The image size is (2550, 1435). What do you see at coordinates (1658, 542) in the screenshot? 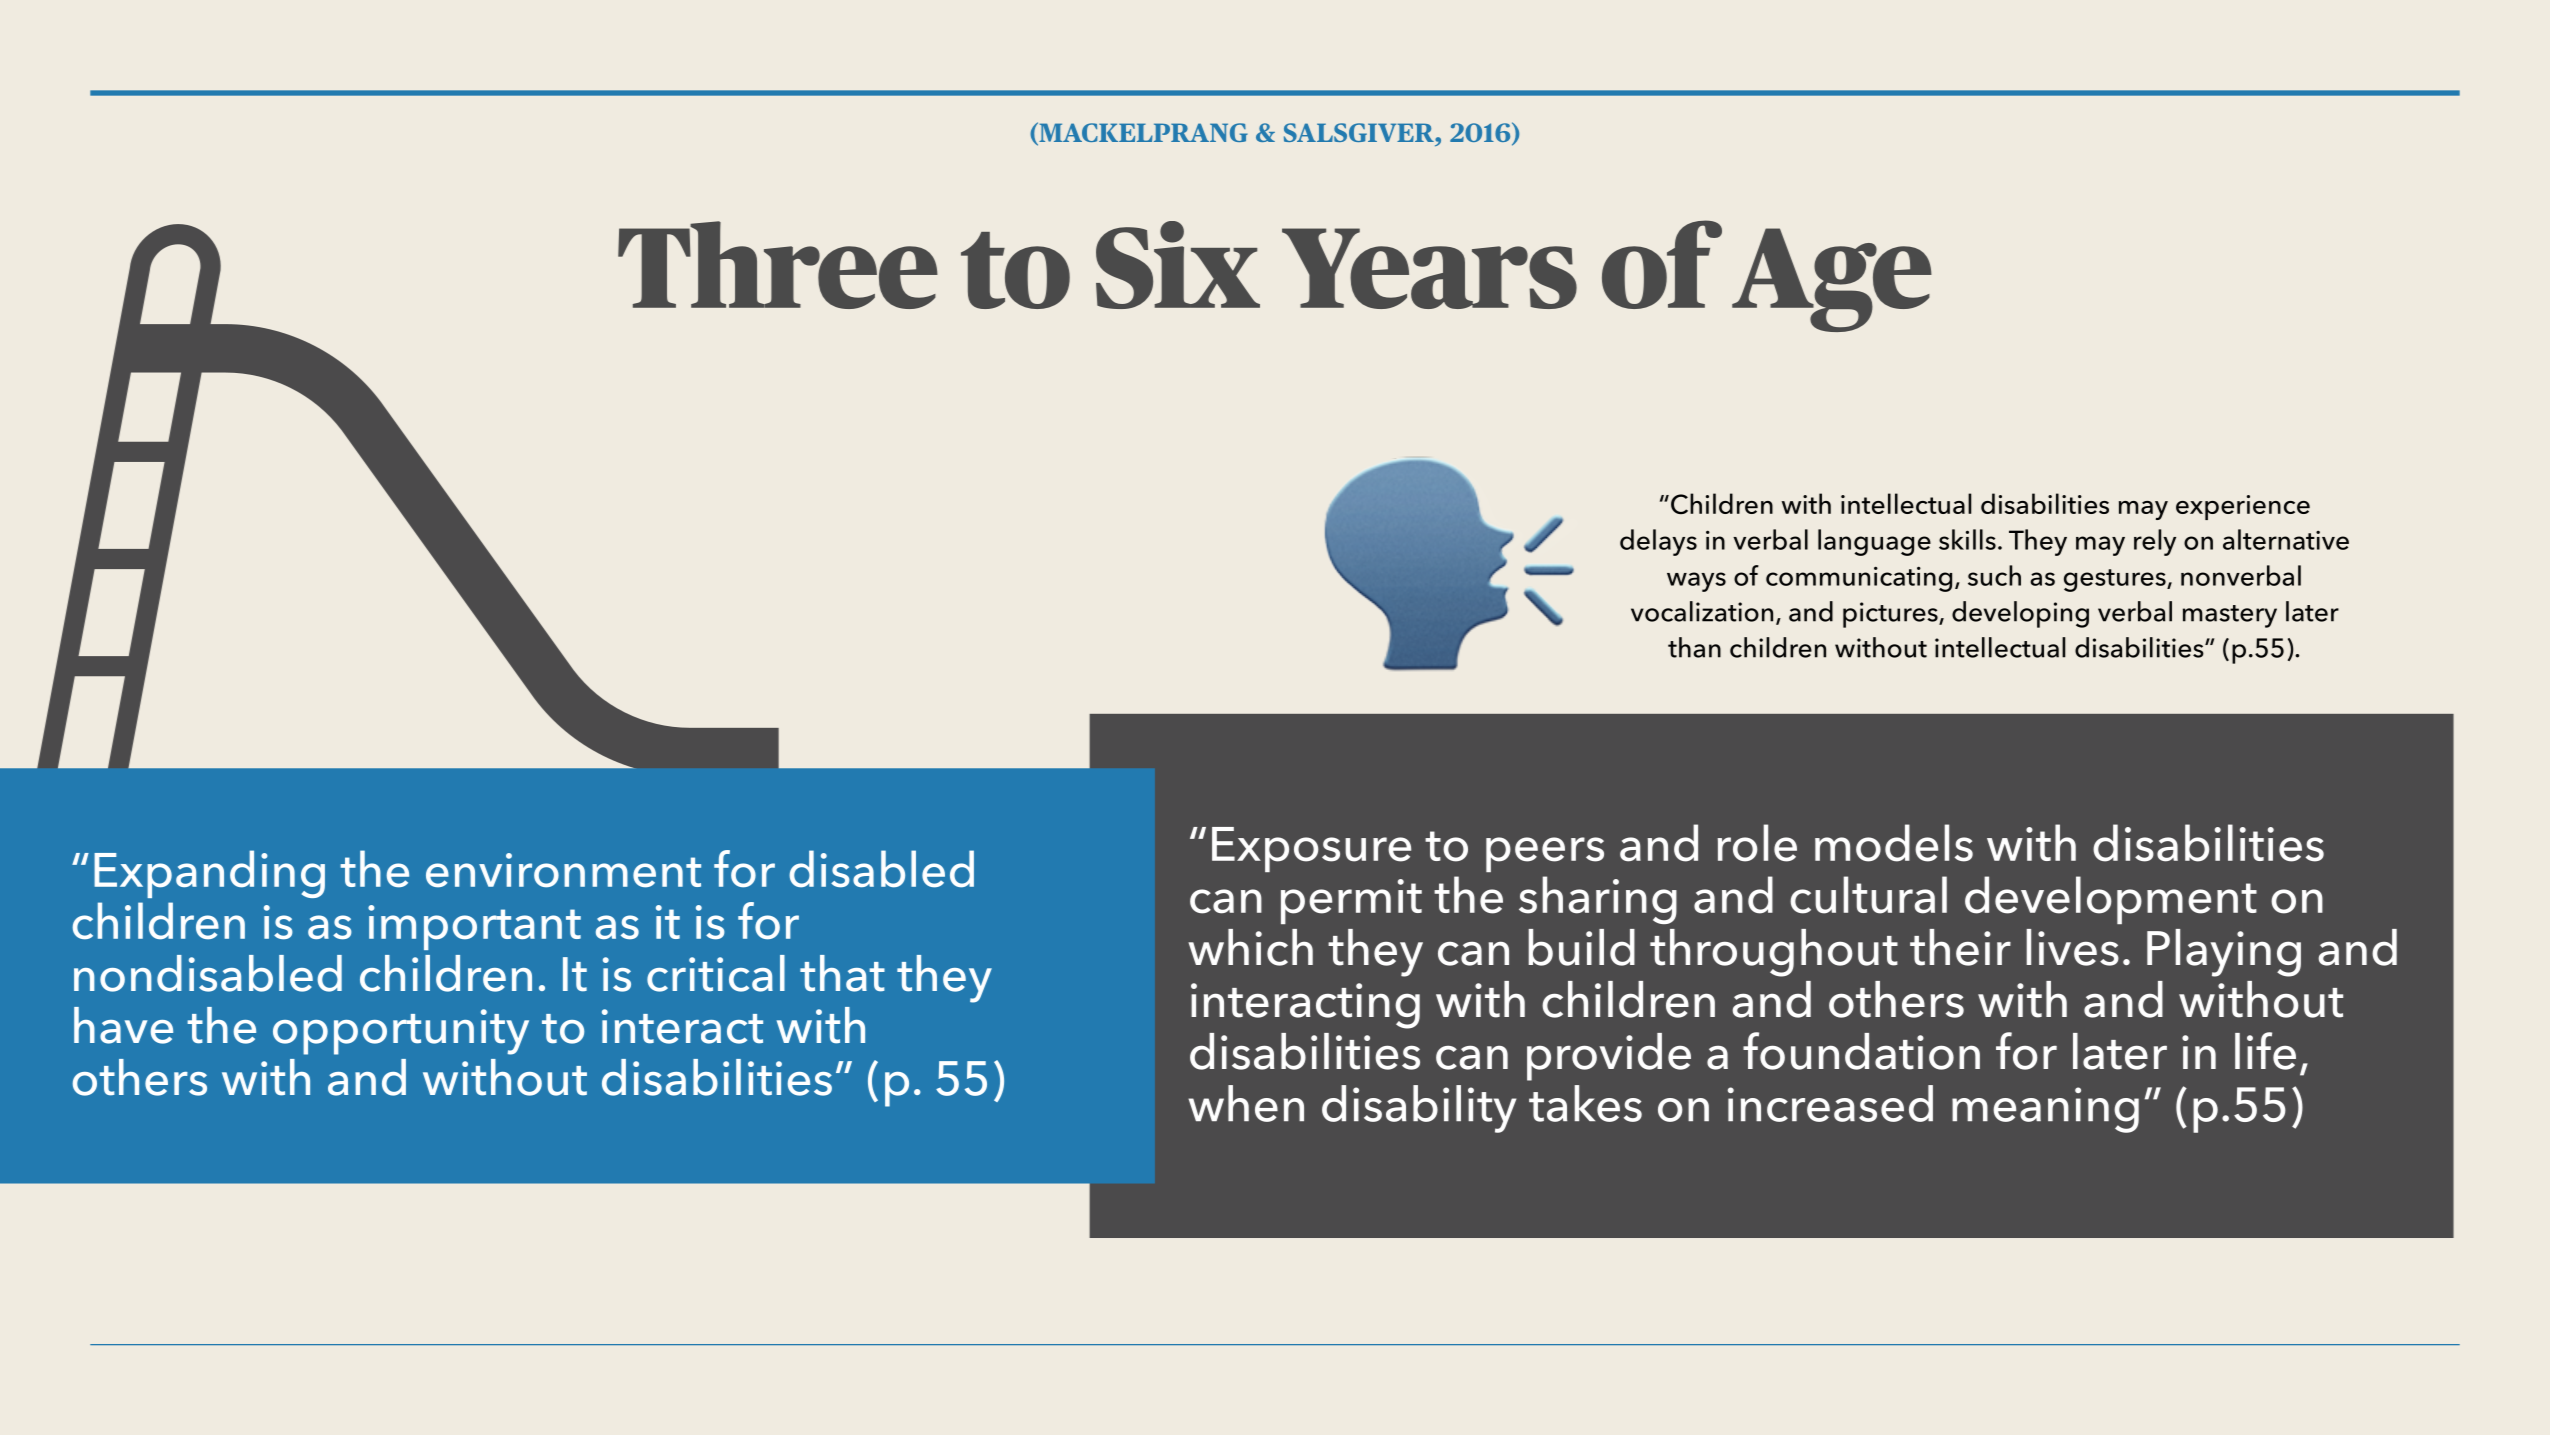
I see `delays` at bounding box center [1658, 542].
